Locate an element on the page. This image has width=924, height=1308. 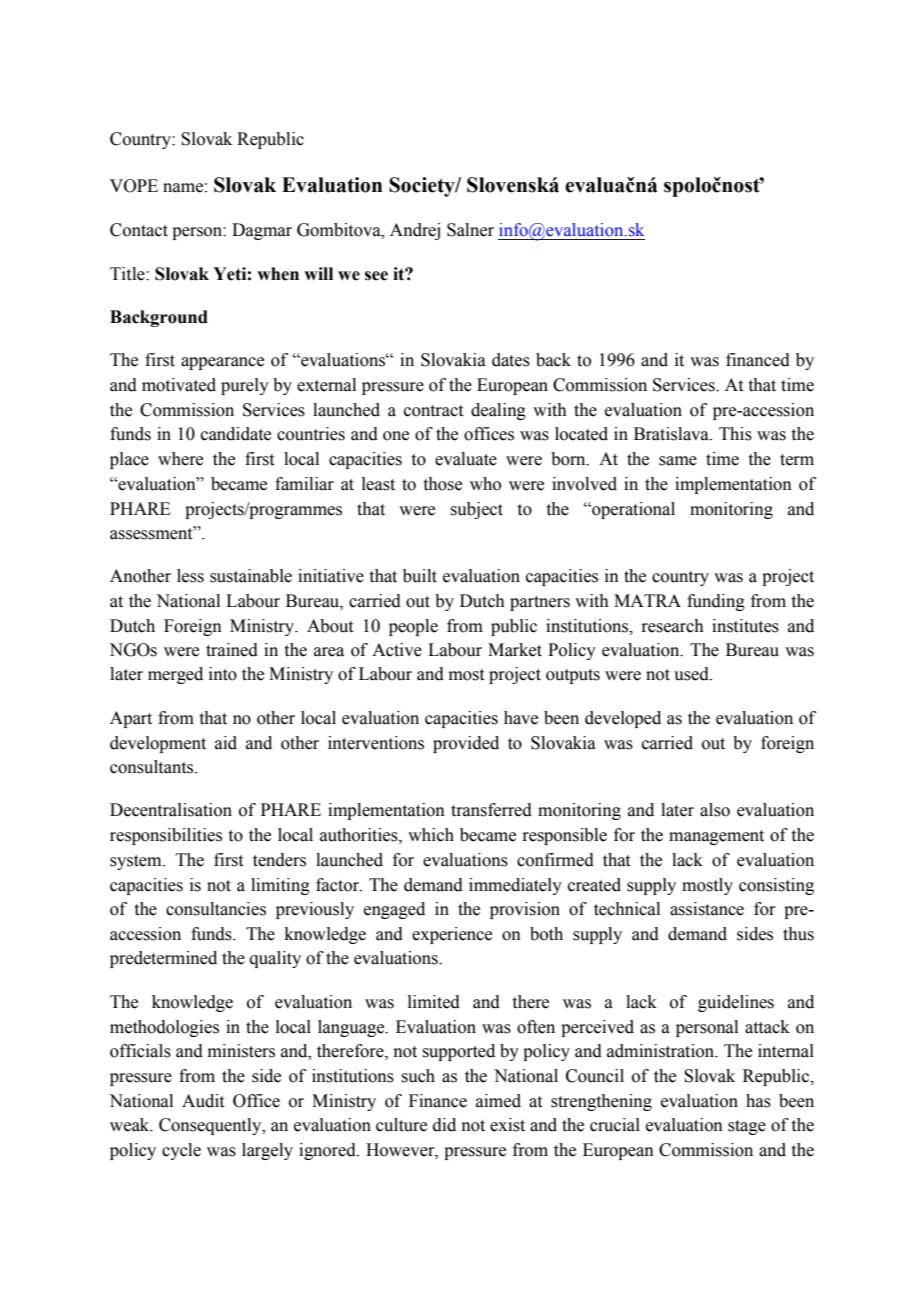
Dagmar is located at coordinates (262, 231).
